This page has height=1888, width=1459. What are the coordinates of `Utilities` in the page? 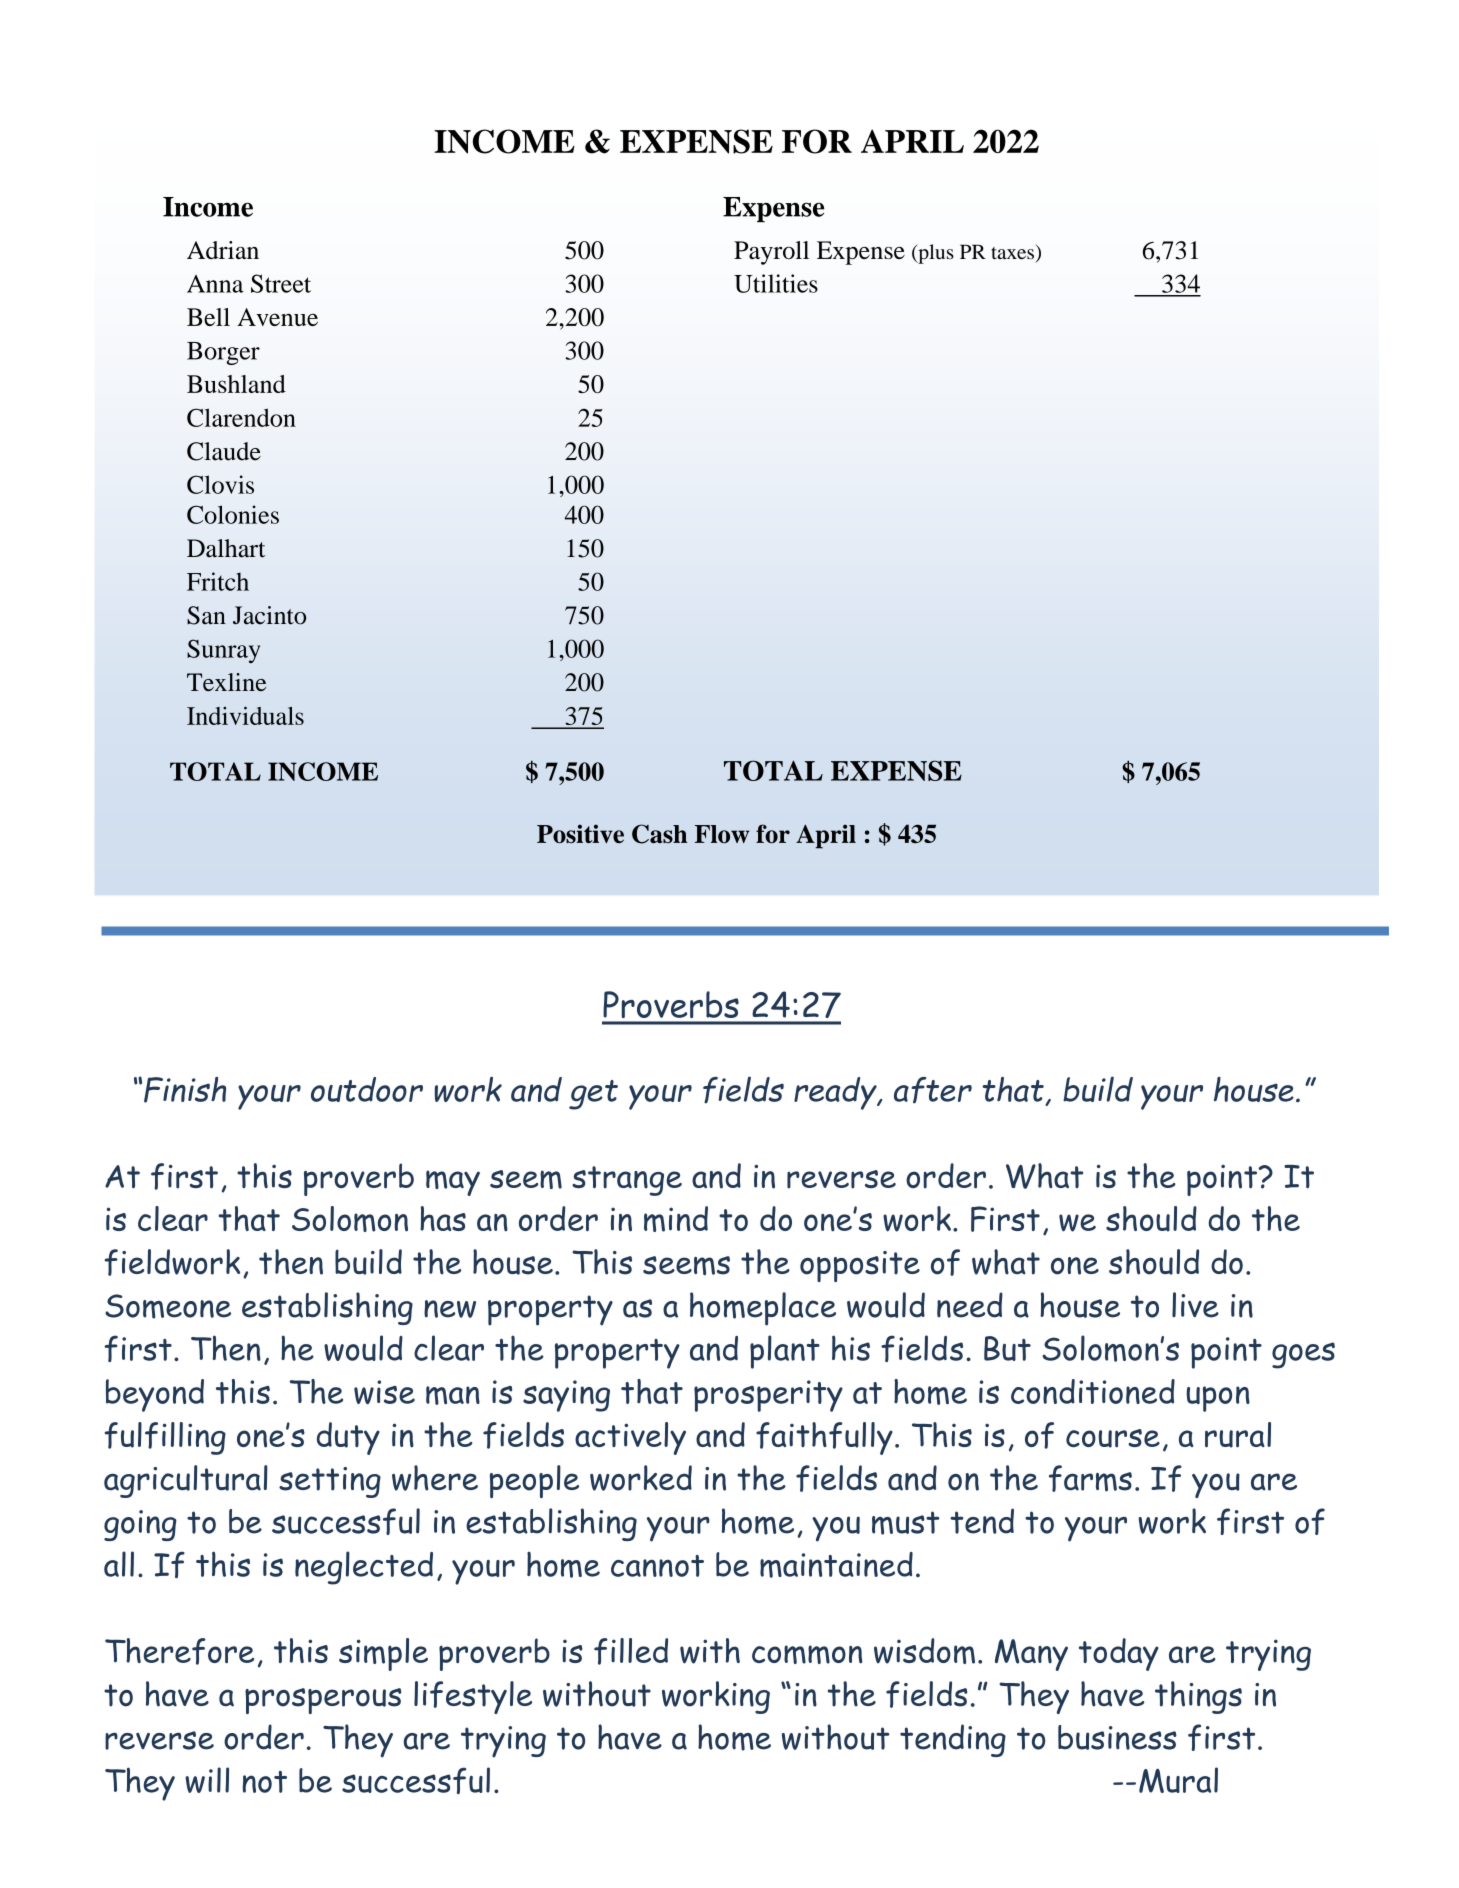 It's located at (776, 283).
